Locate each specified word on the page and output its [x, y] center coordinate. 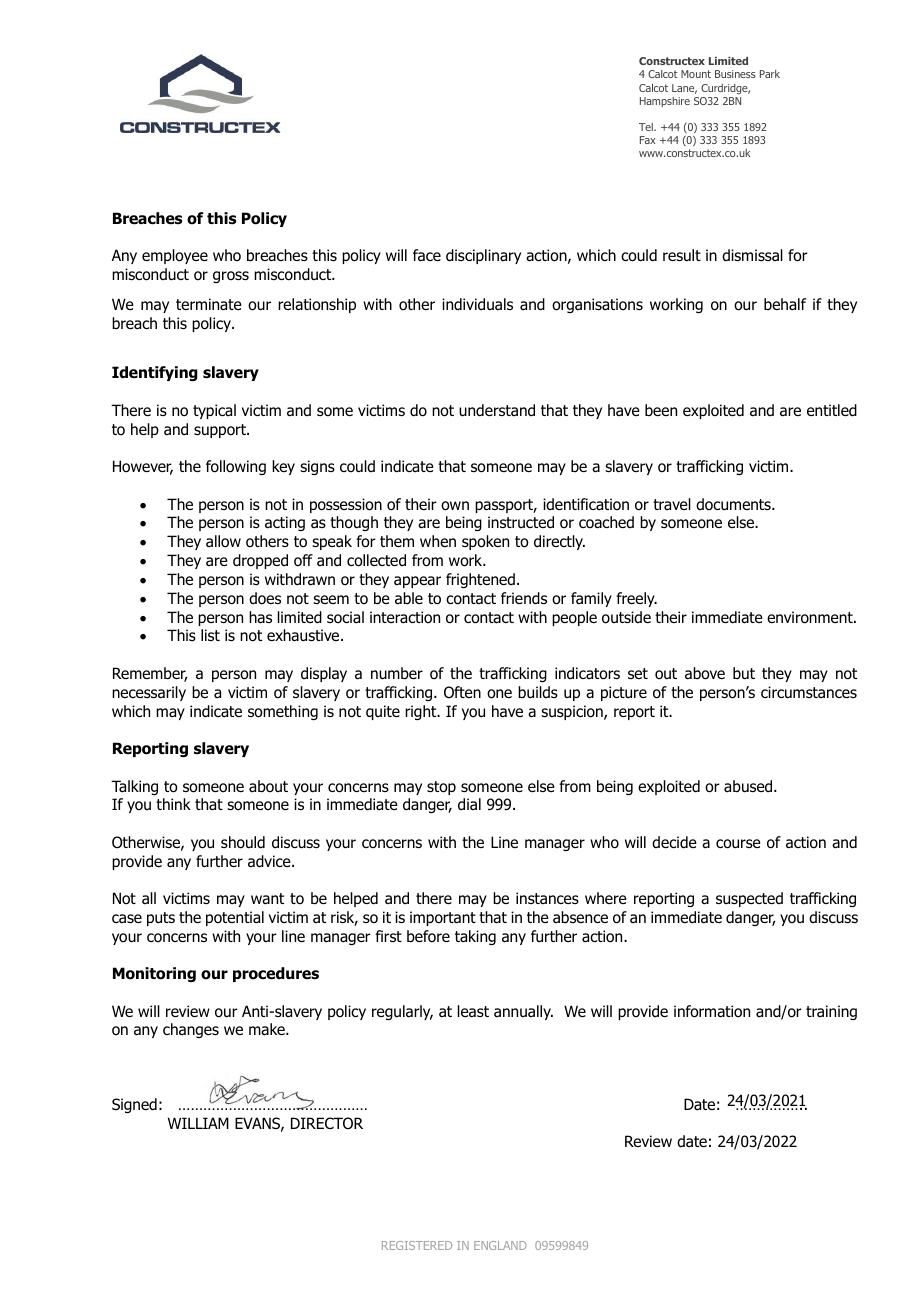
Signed [134, 1105]
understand [497, 410]
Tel [647, 127]
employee [175, 256]
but [744, 673]
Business [735, 74]
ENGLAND [500, 1245]
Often [462, 692]
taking [475, 937]
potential [235, 918]
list [210, 635]
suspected [749, 899]
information [712, 1011]
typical [214, 411]
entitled [832, 410]
